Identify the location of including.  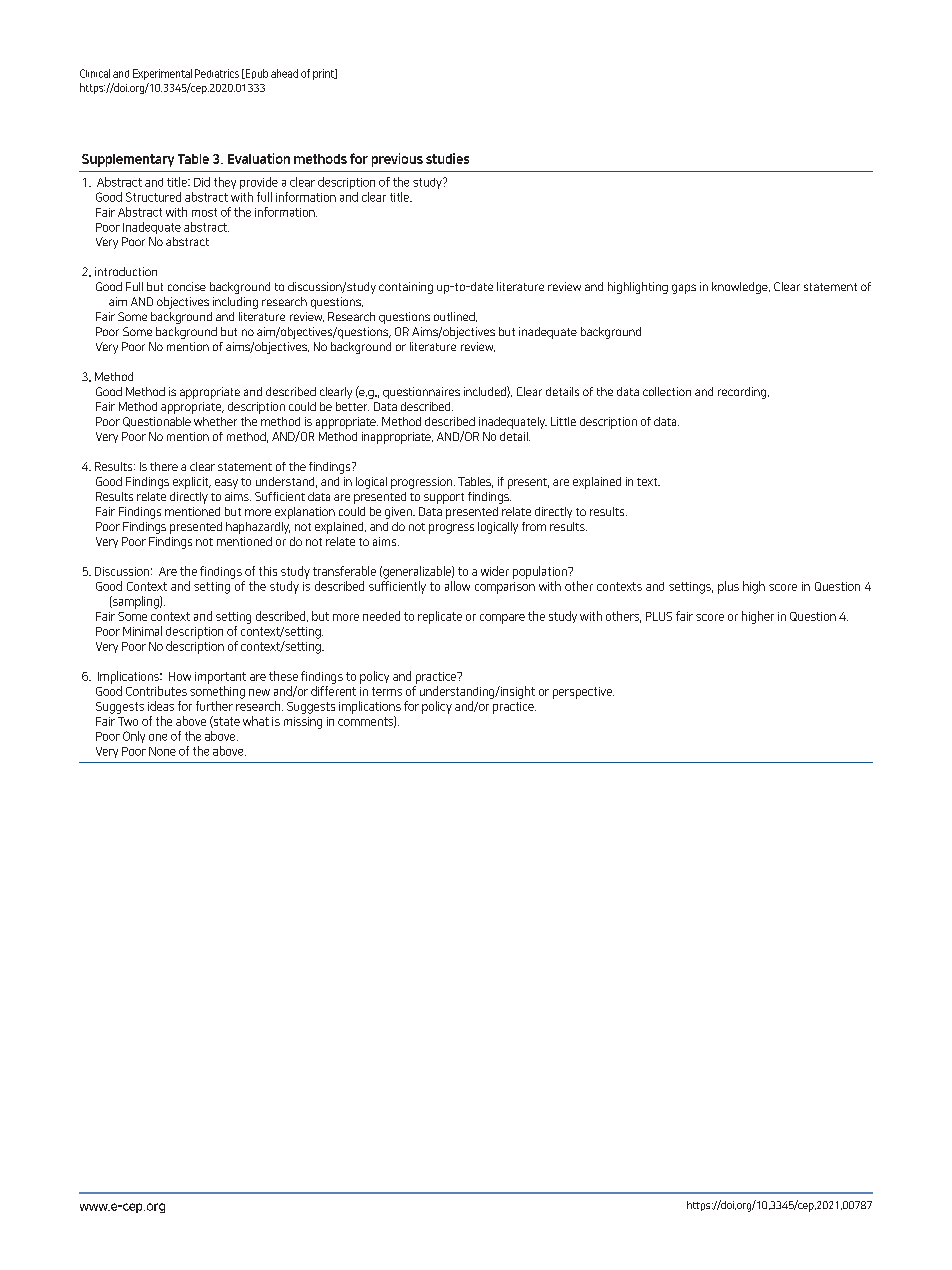
(235, 303).
